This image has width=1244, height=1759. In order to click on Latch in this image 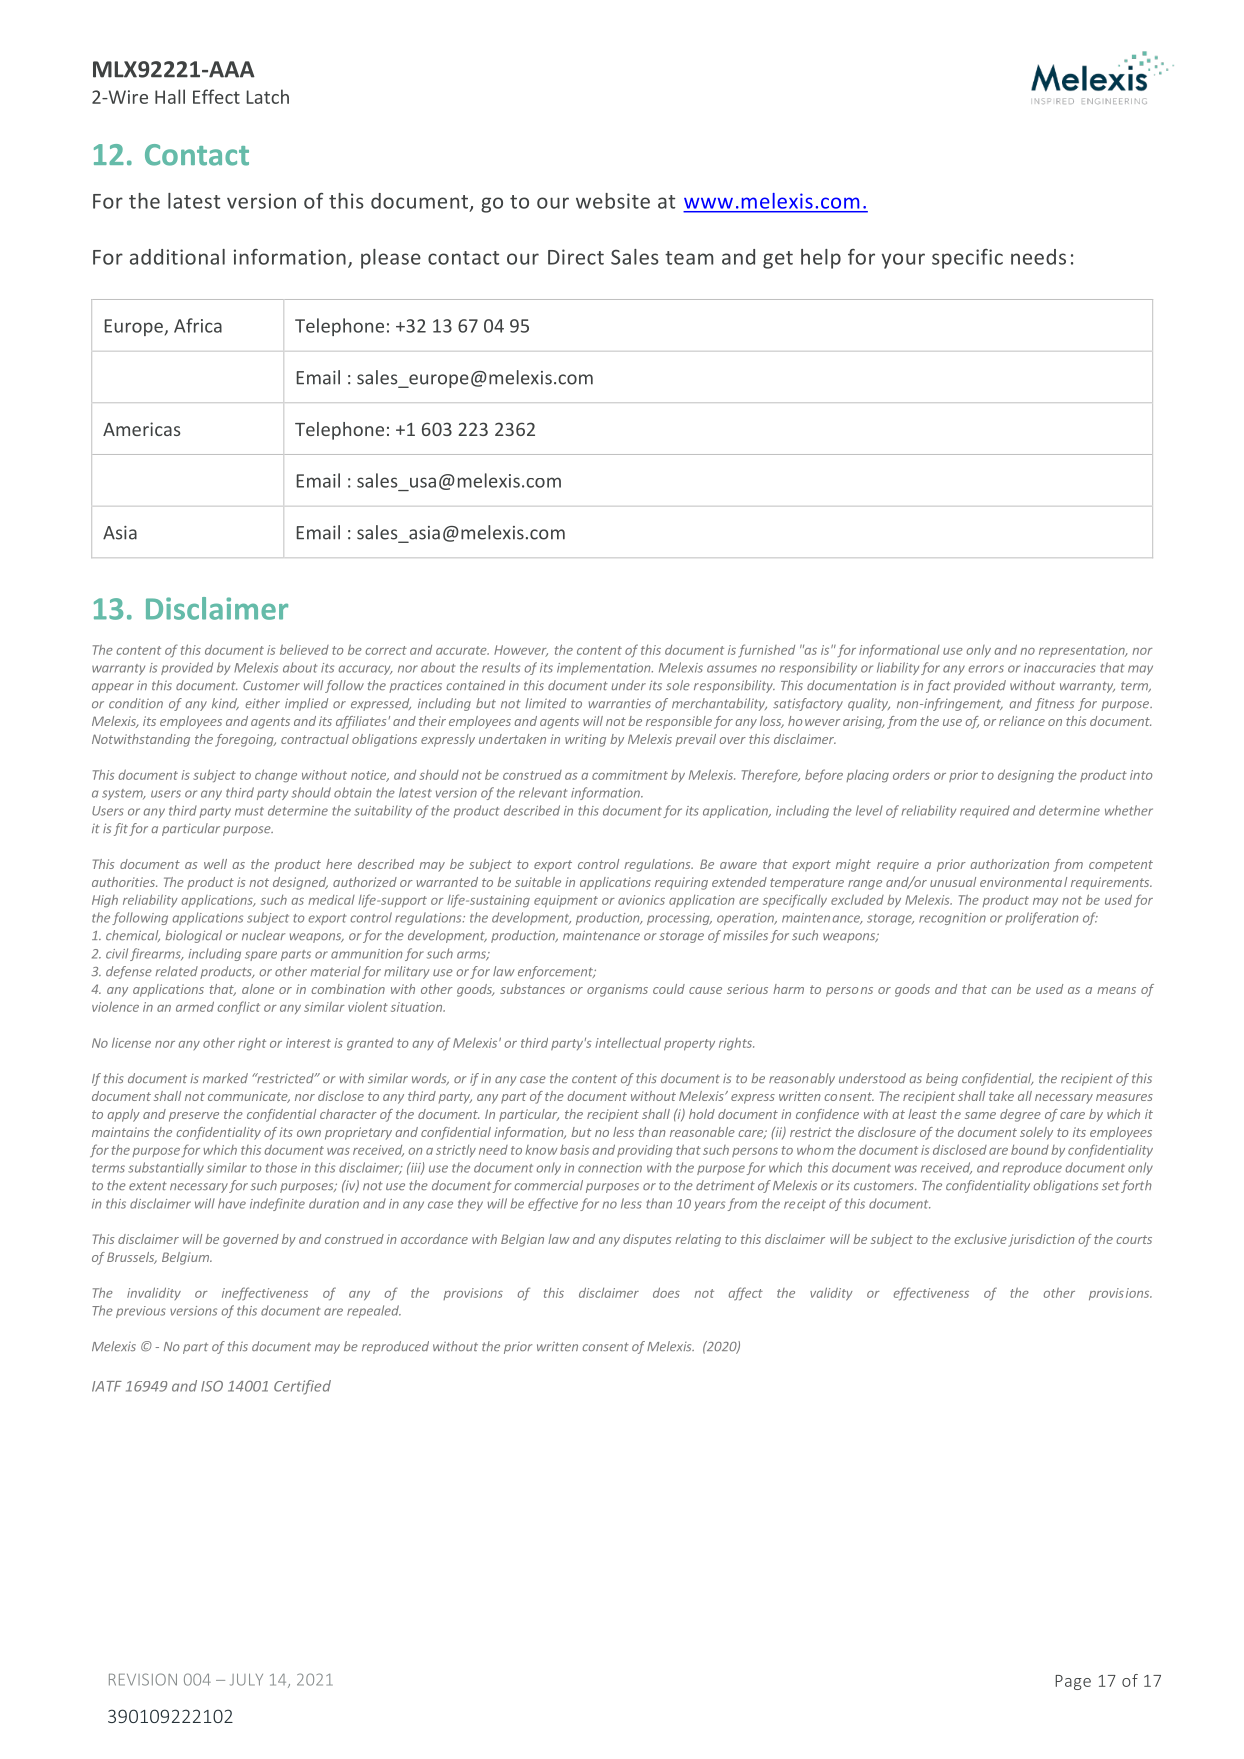, I will do `click(268, 96)`.
